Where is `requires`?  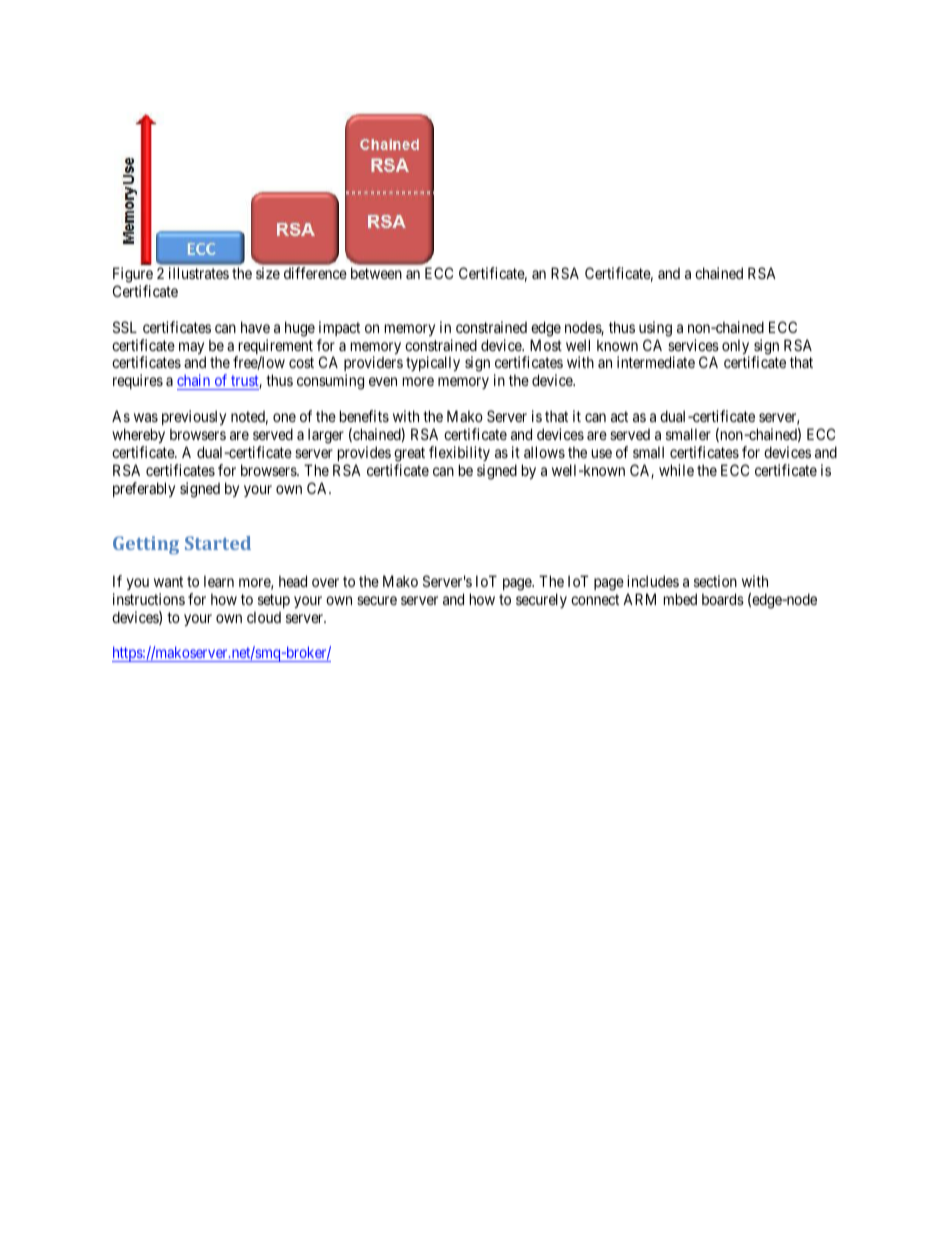
requires is located at coordinates (138, 381).
